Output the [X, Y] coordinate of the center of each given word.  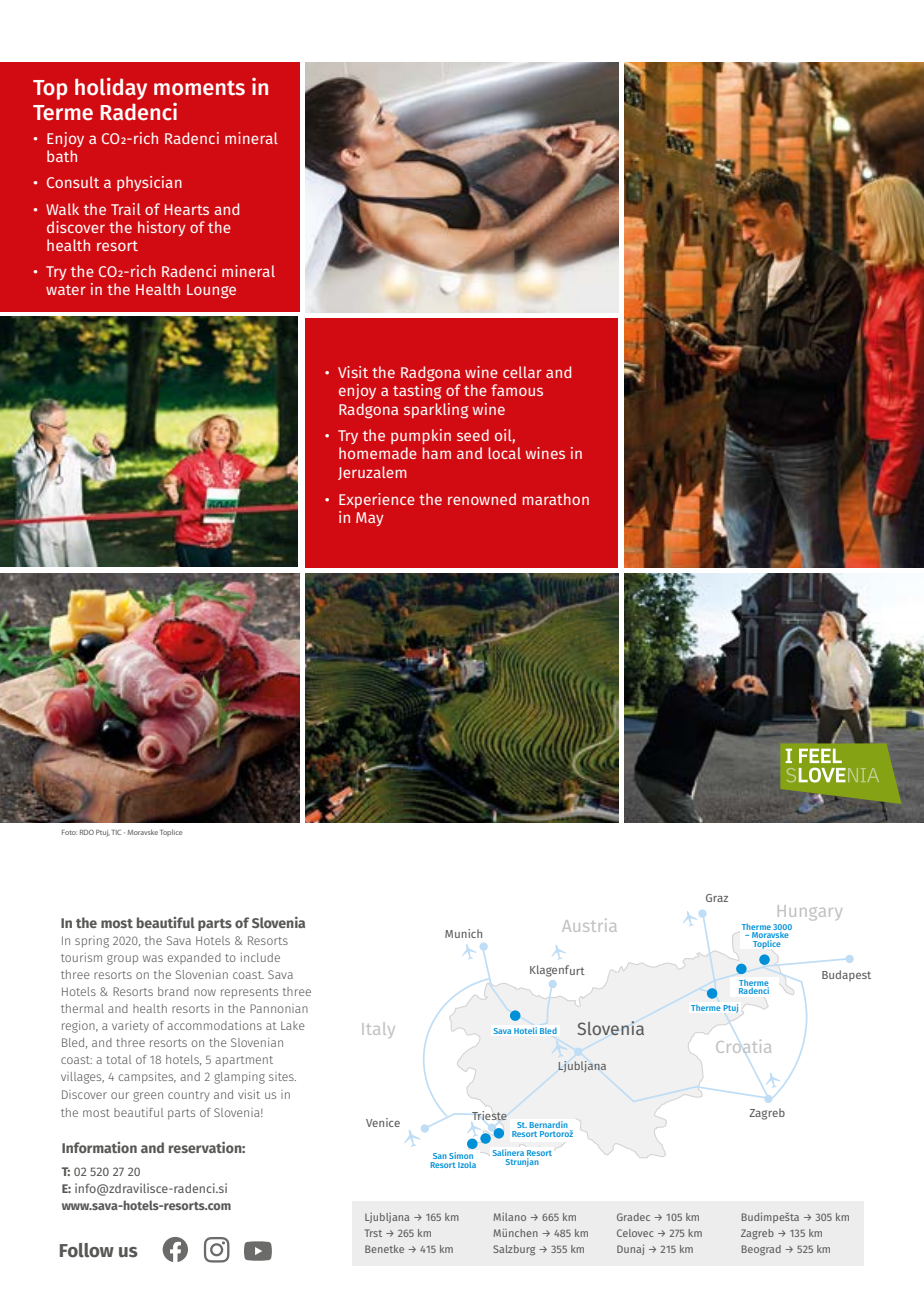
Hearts [187, 209]
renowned [482, 499]
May [370, 519]
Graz [717, 898]
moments [199, 88]
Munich [463, 933]
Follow [87, 1250]
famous [517, 390]
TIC [116, 832]
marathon [555, 499]
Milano [509, 1216]
